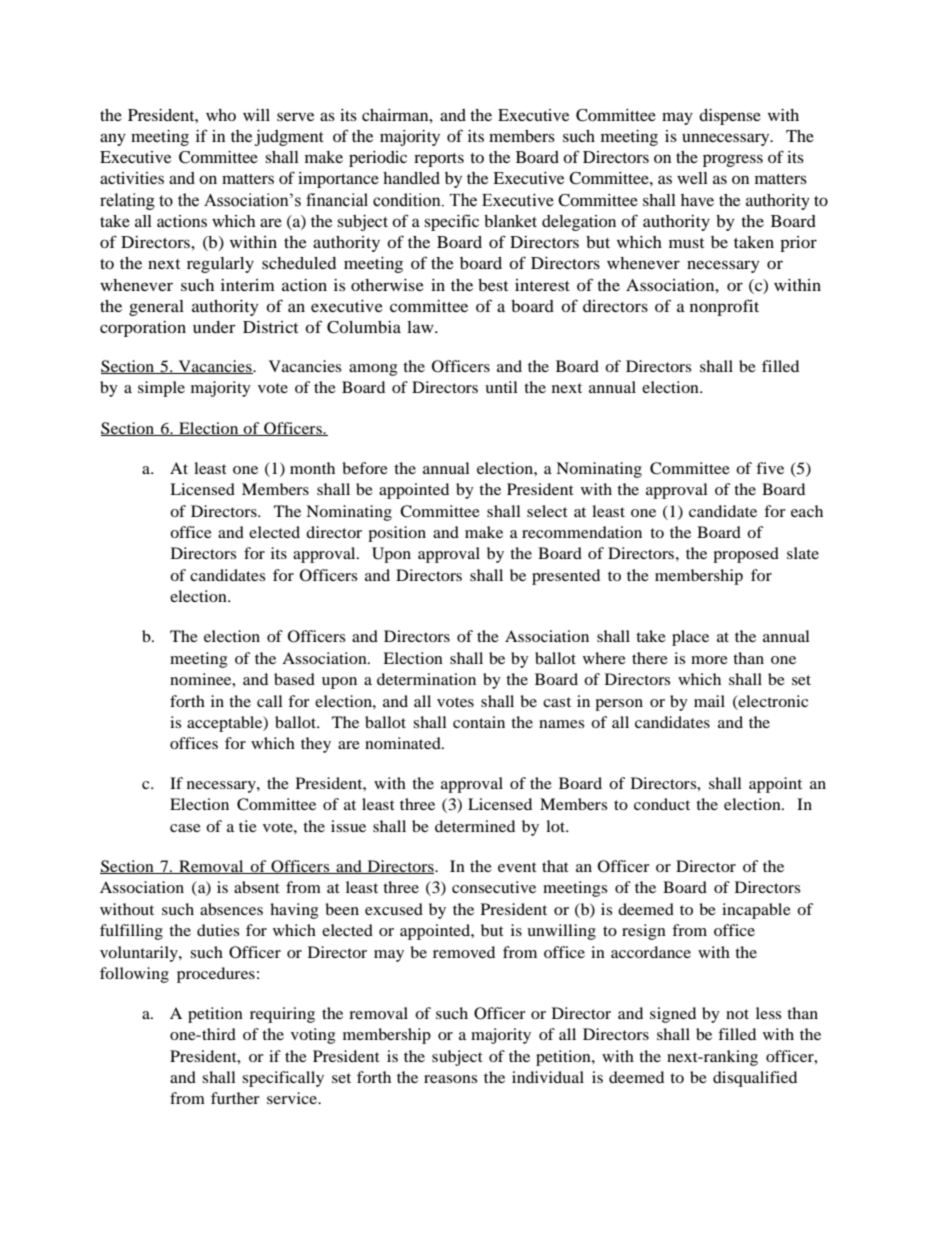 The image size is (952, 1234). I want to click on based, so click(294, 679).
